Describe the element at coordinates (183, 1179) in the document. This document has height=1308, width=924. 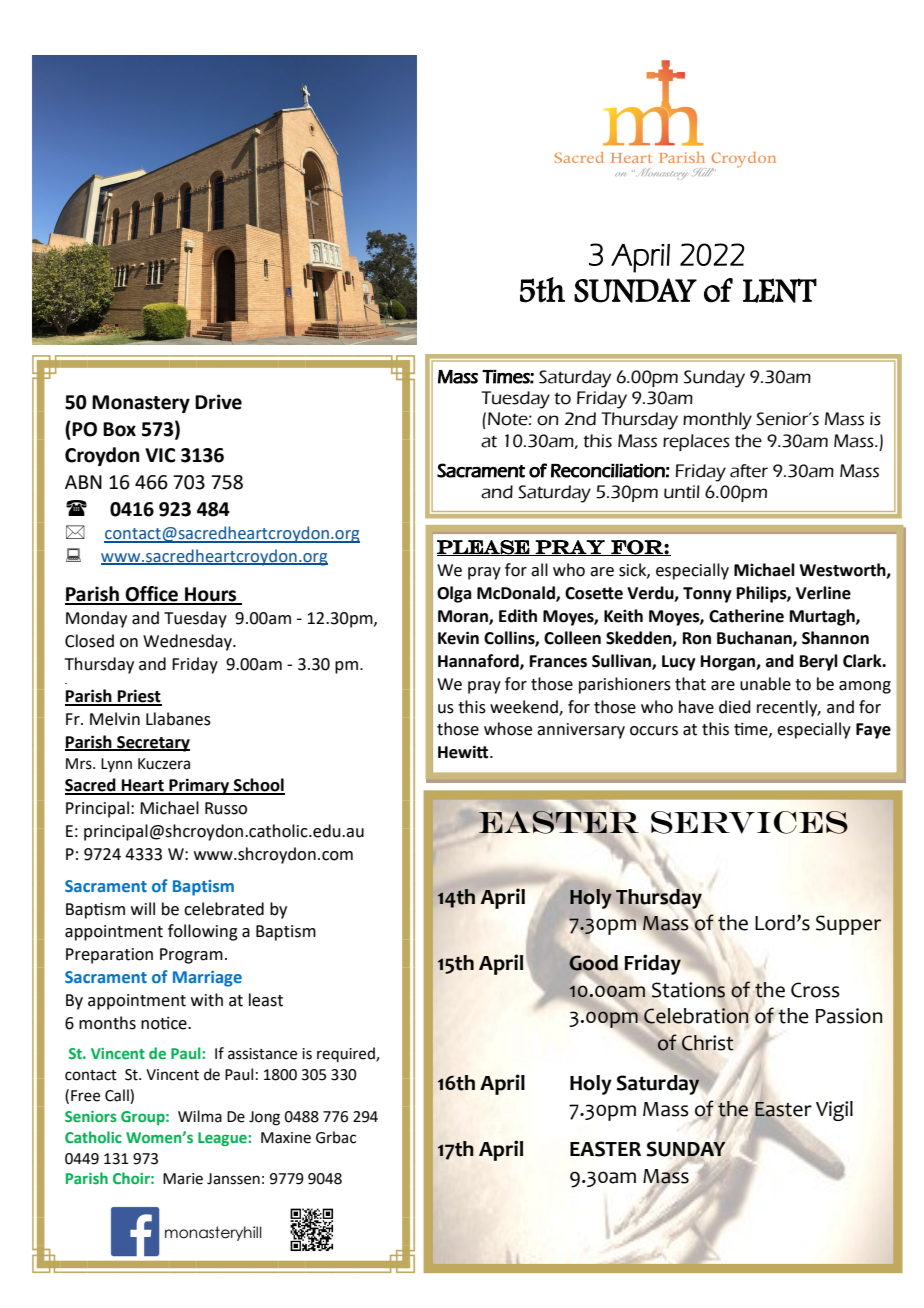
I see `Marie` at that location.
